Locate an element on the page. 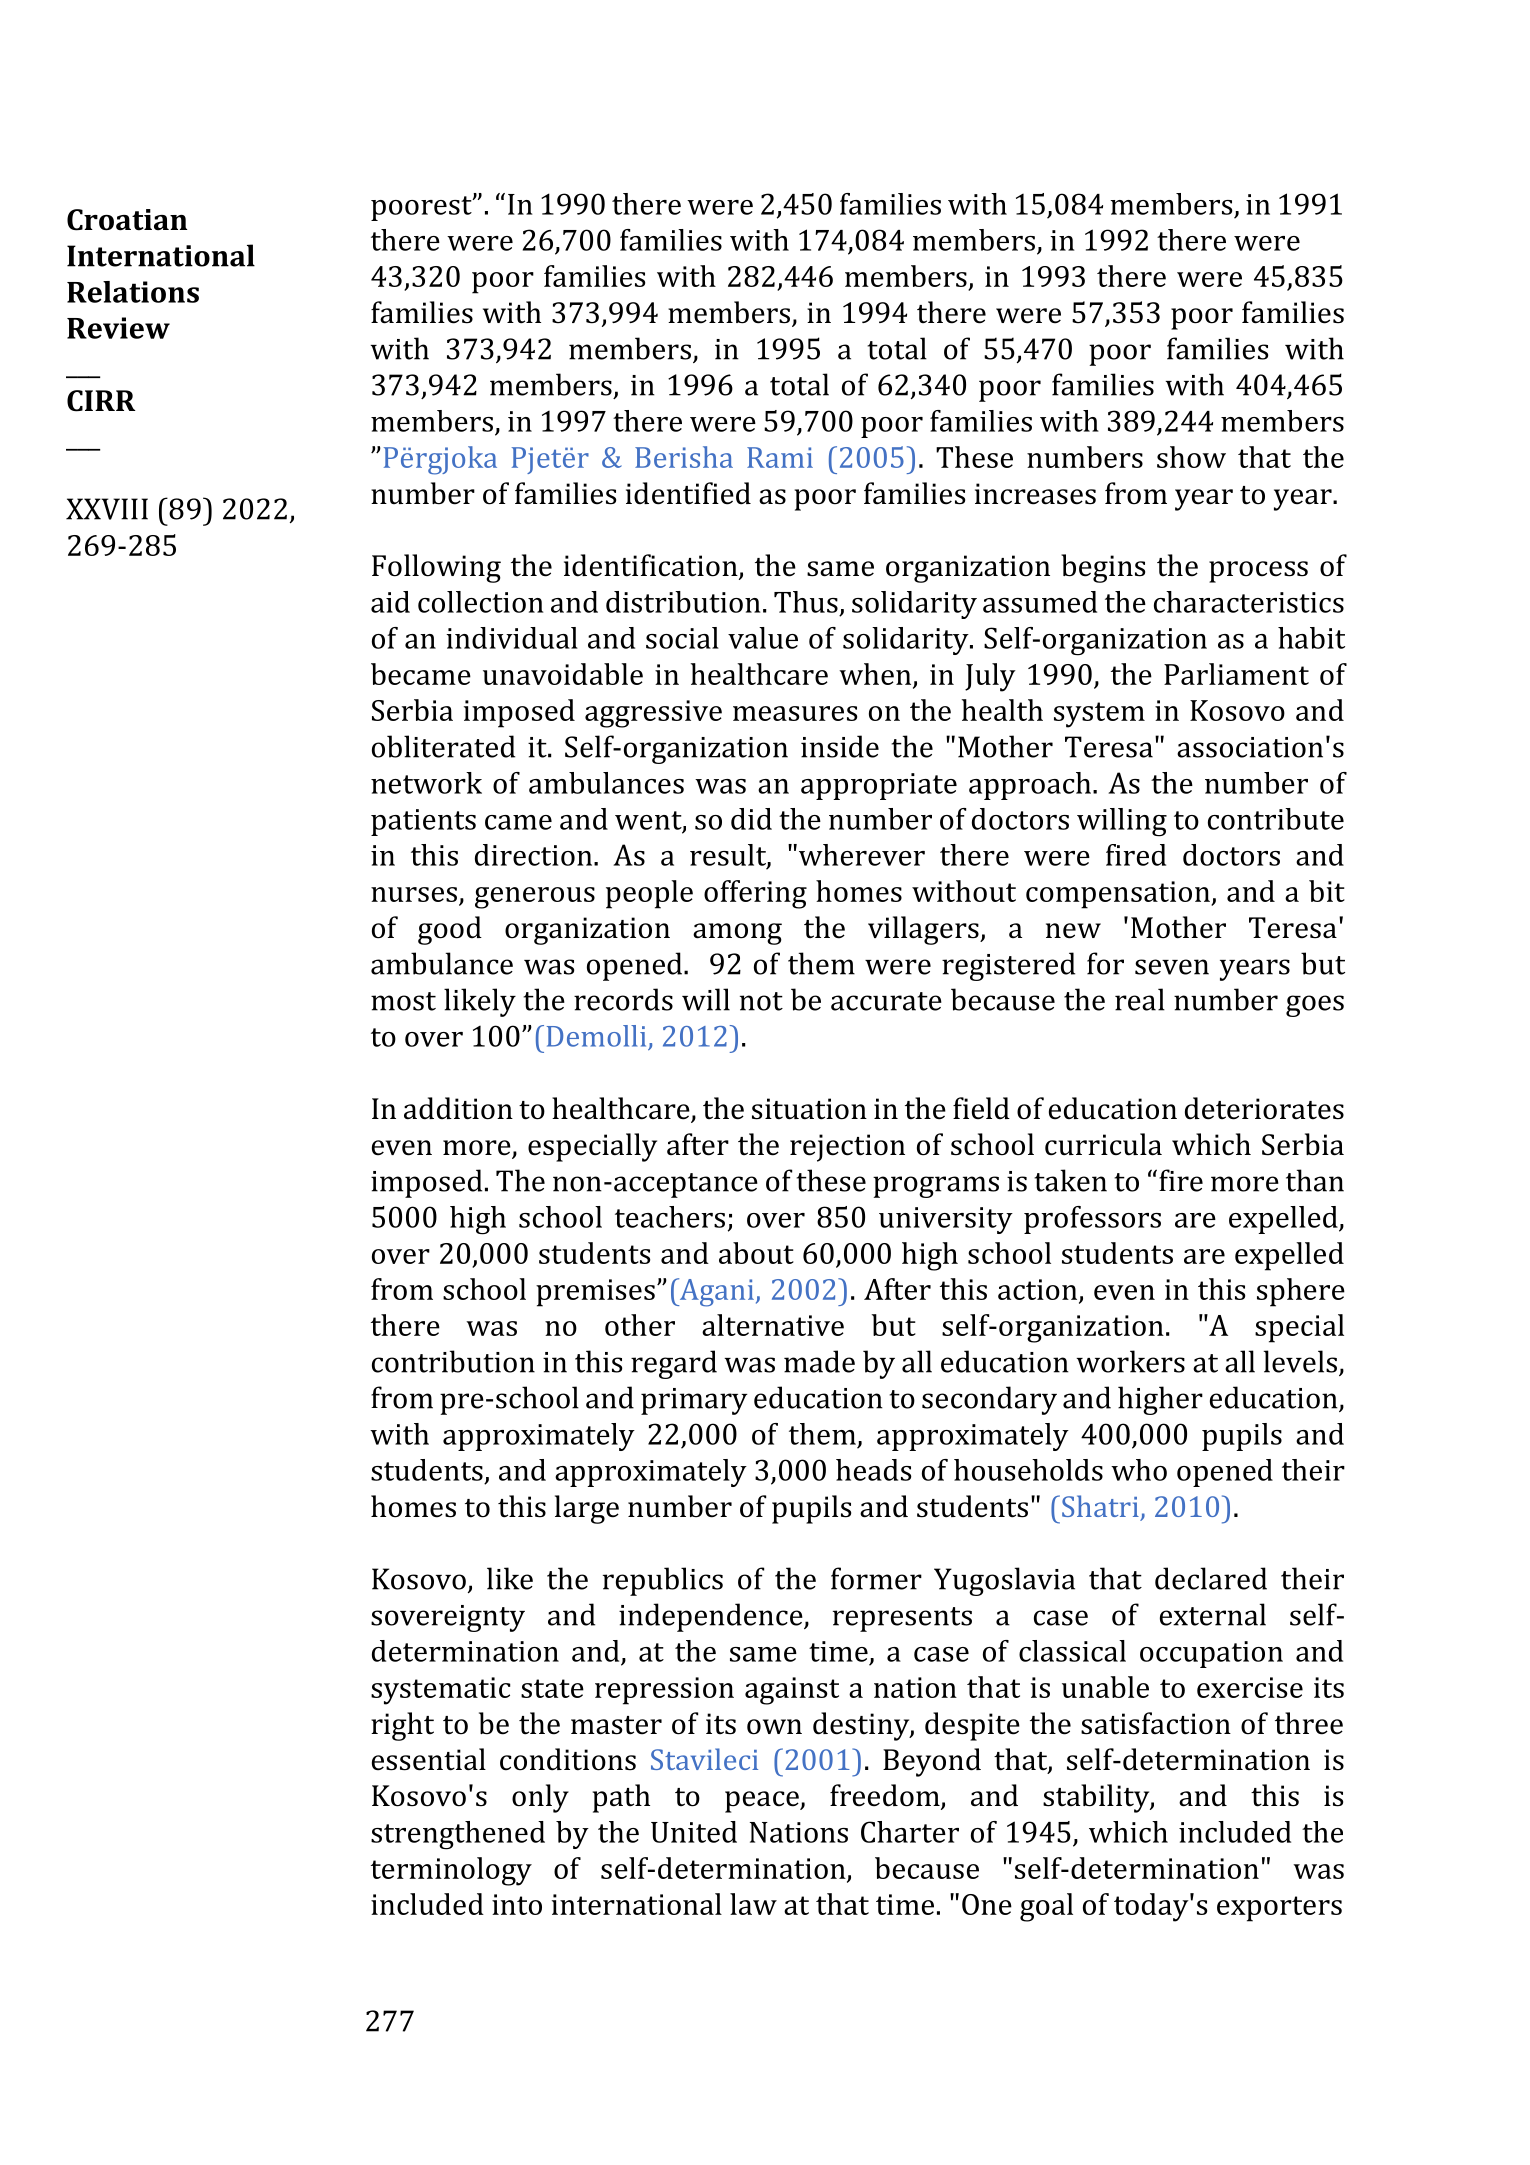 This image has width=1530, height=2165. Rami is located at coordinates (780, 457).
